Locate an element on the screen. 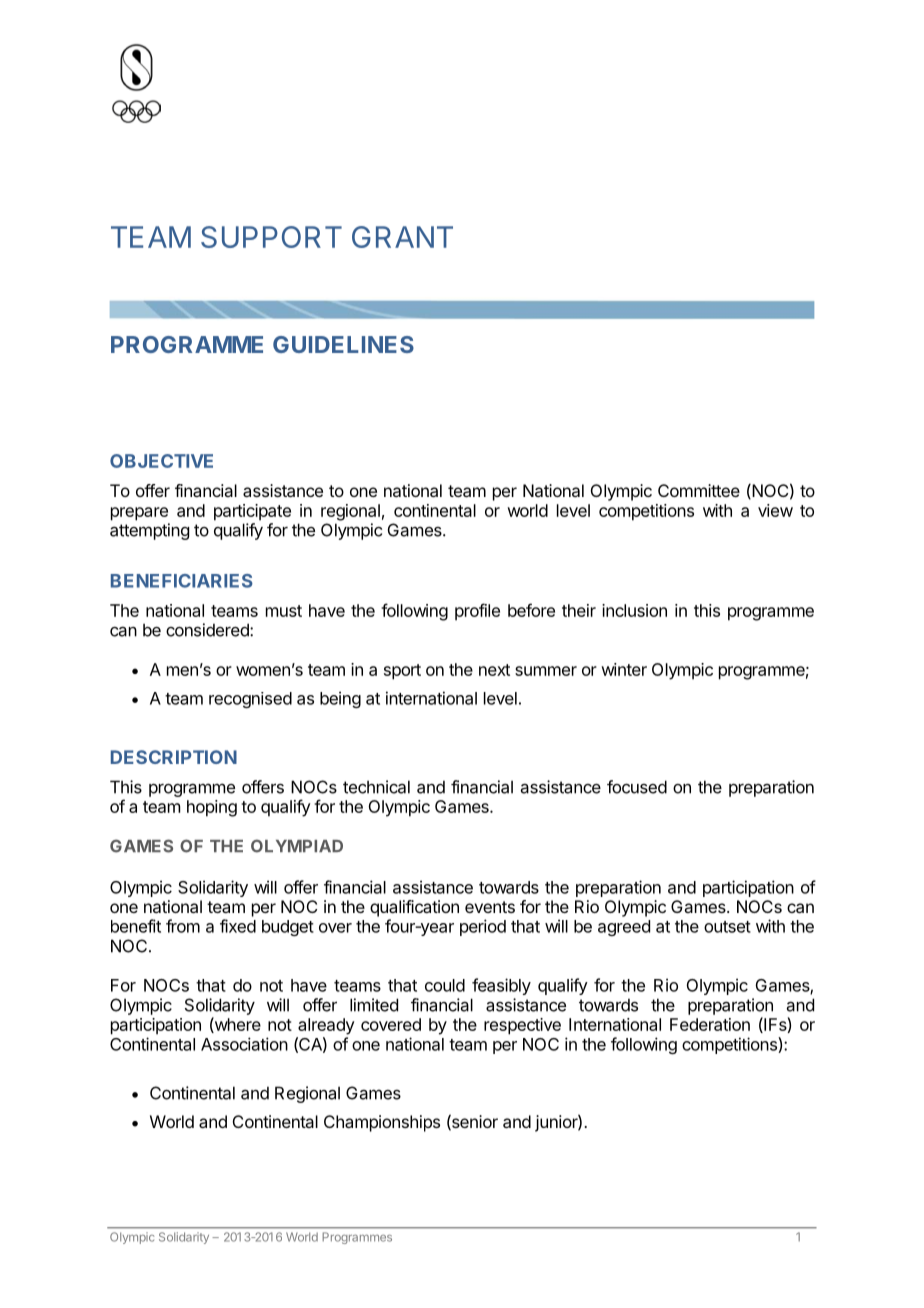 The width and height of the screenshot is (924, 1308). GRANT is located at coordinates (402, 237).
